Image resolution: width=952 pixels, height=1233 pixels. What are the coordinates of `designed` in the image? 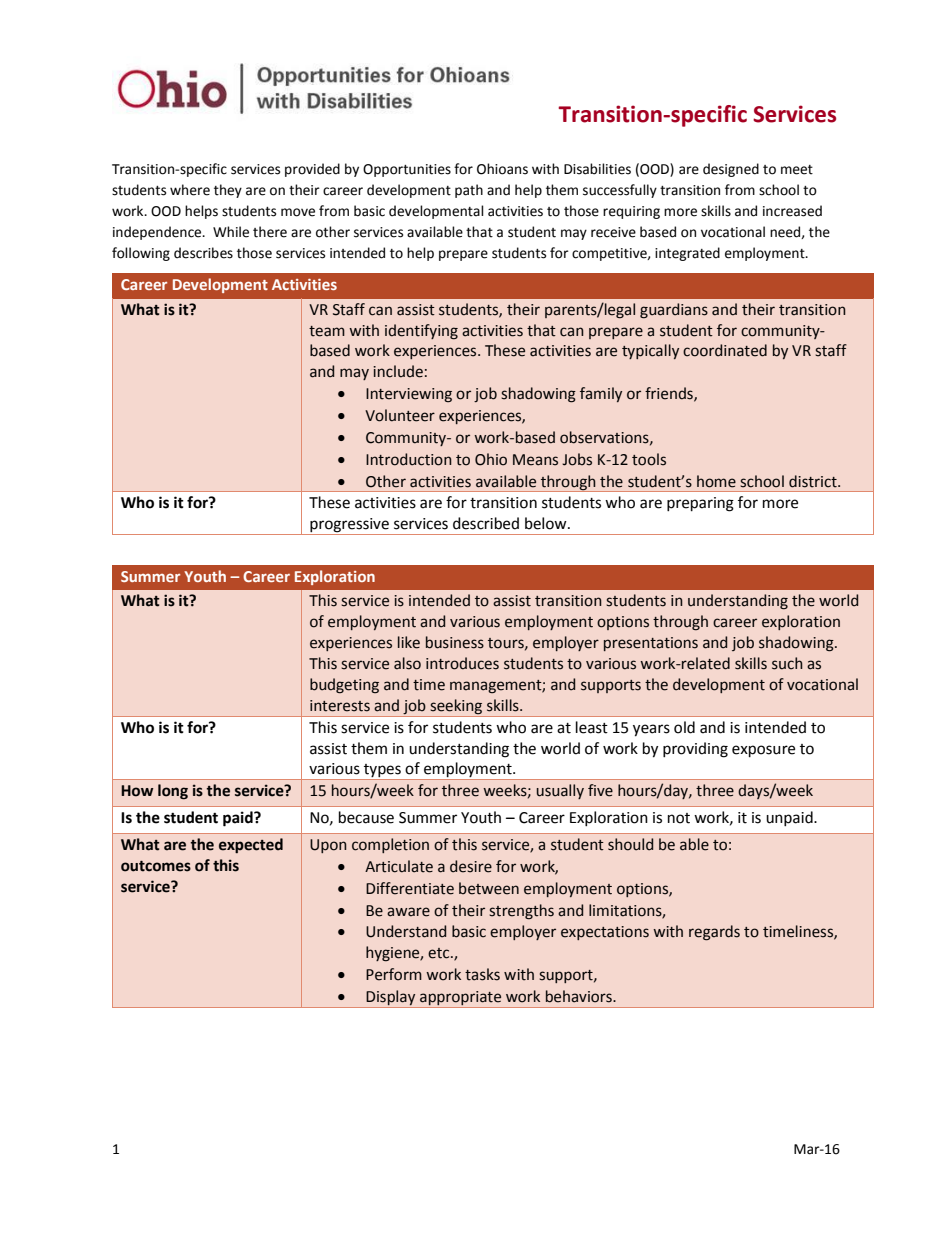 It's located at (731, 170).
